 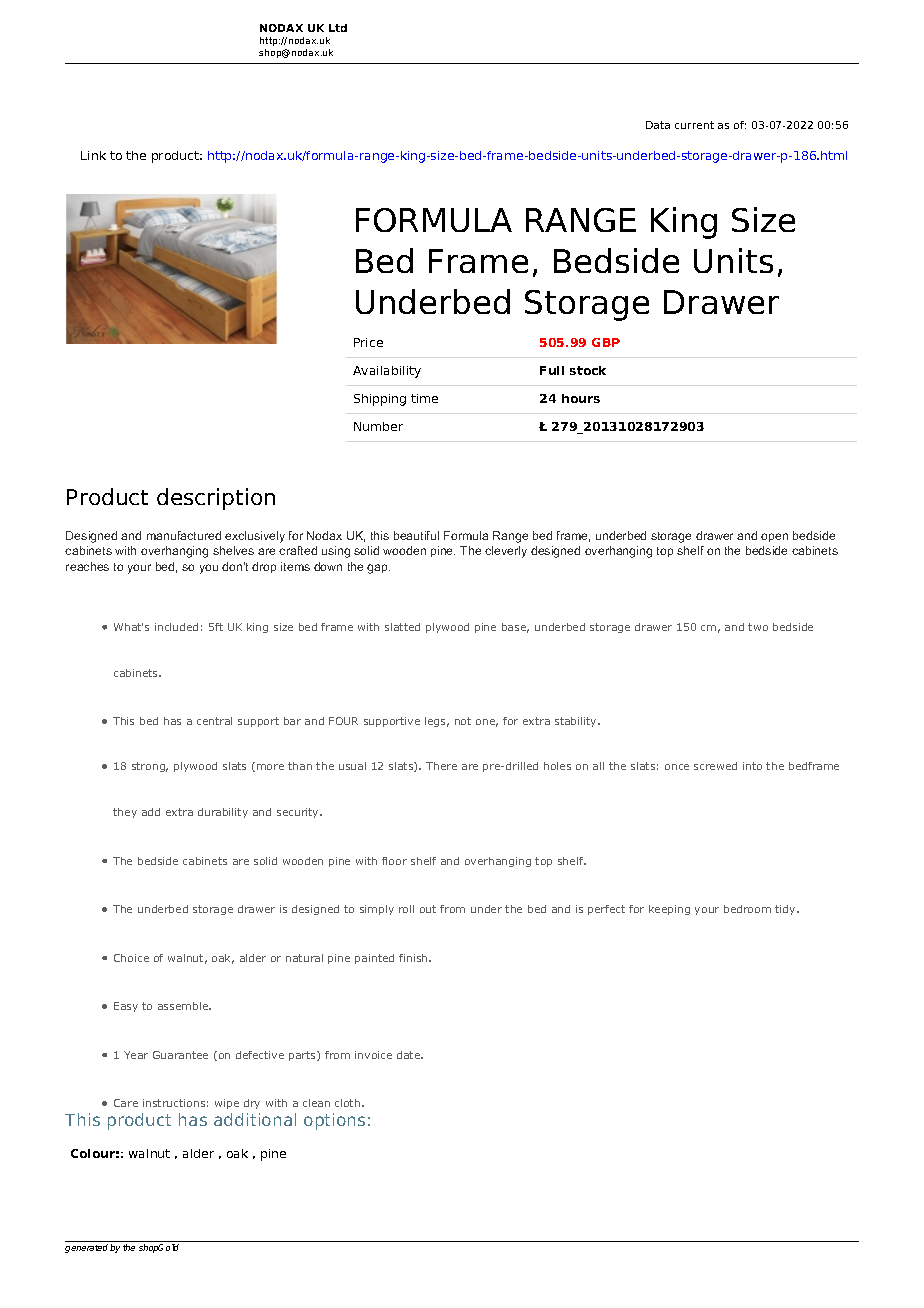 I want to click on open, so click(x=774, y=537).
